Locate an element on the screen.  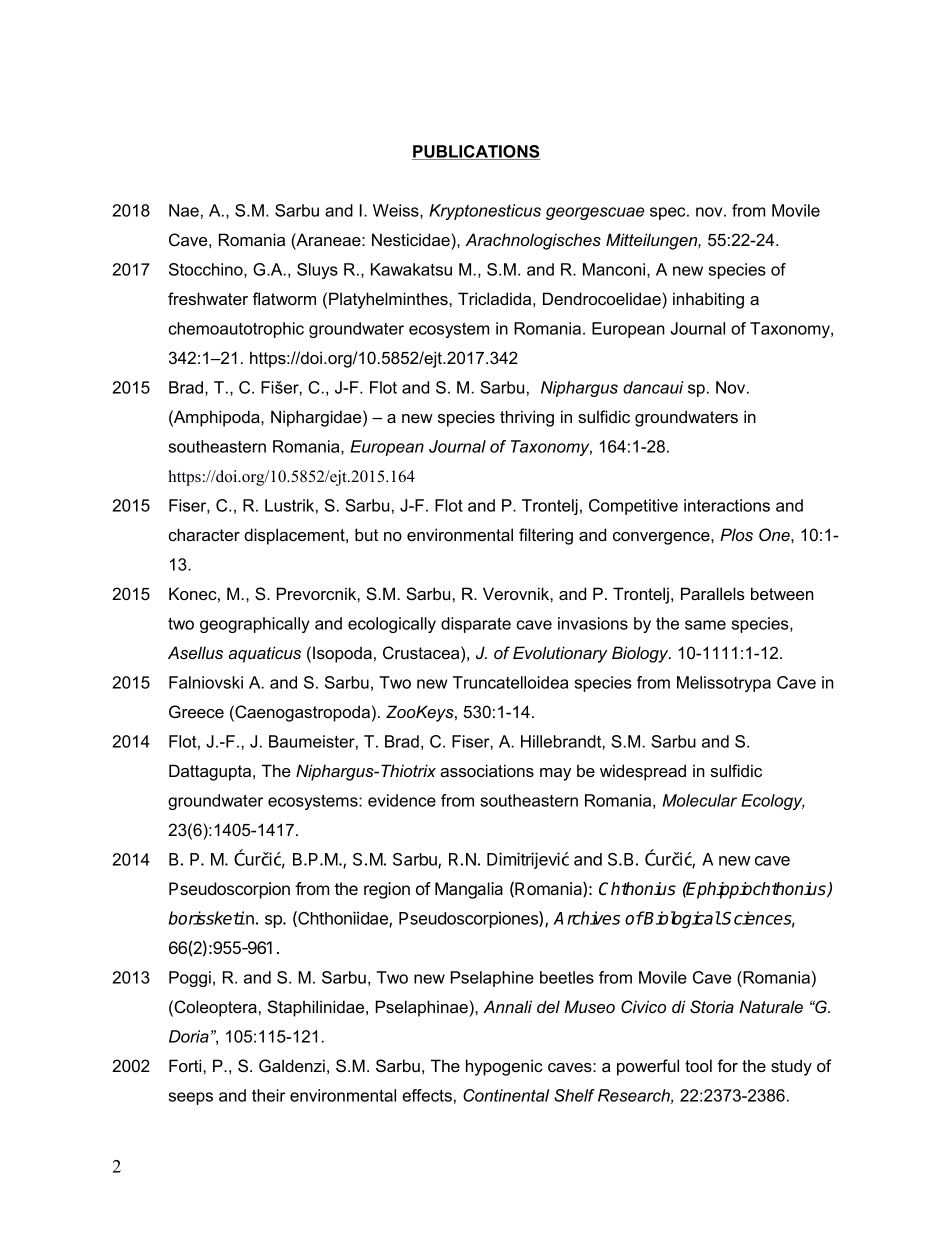
disparate is located at coordinates (476, 625).
